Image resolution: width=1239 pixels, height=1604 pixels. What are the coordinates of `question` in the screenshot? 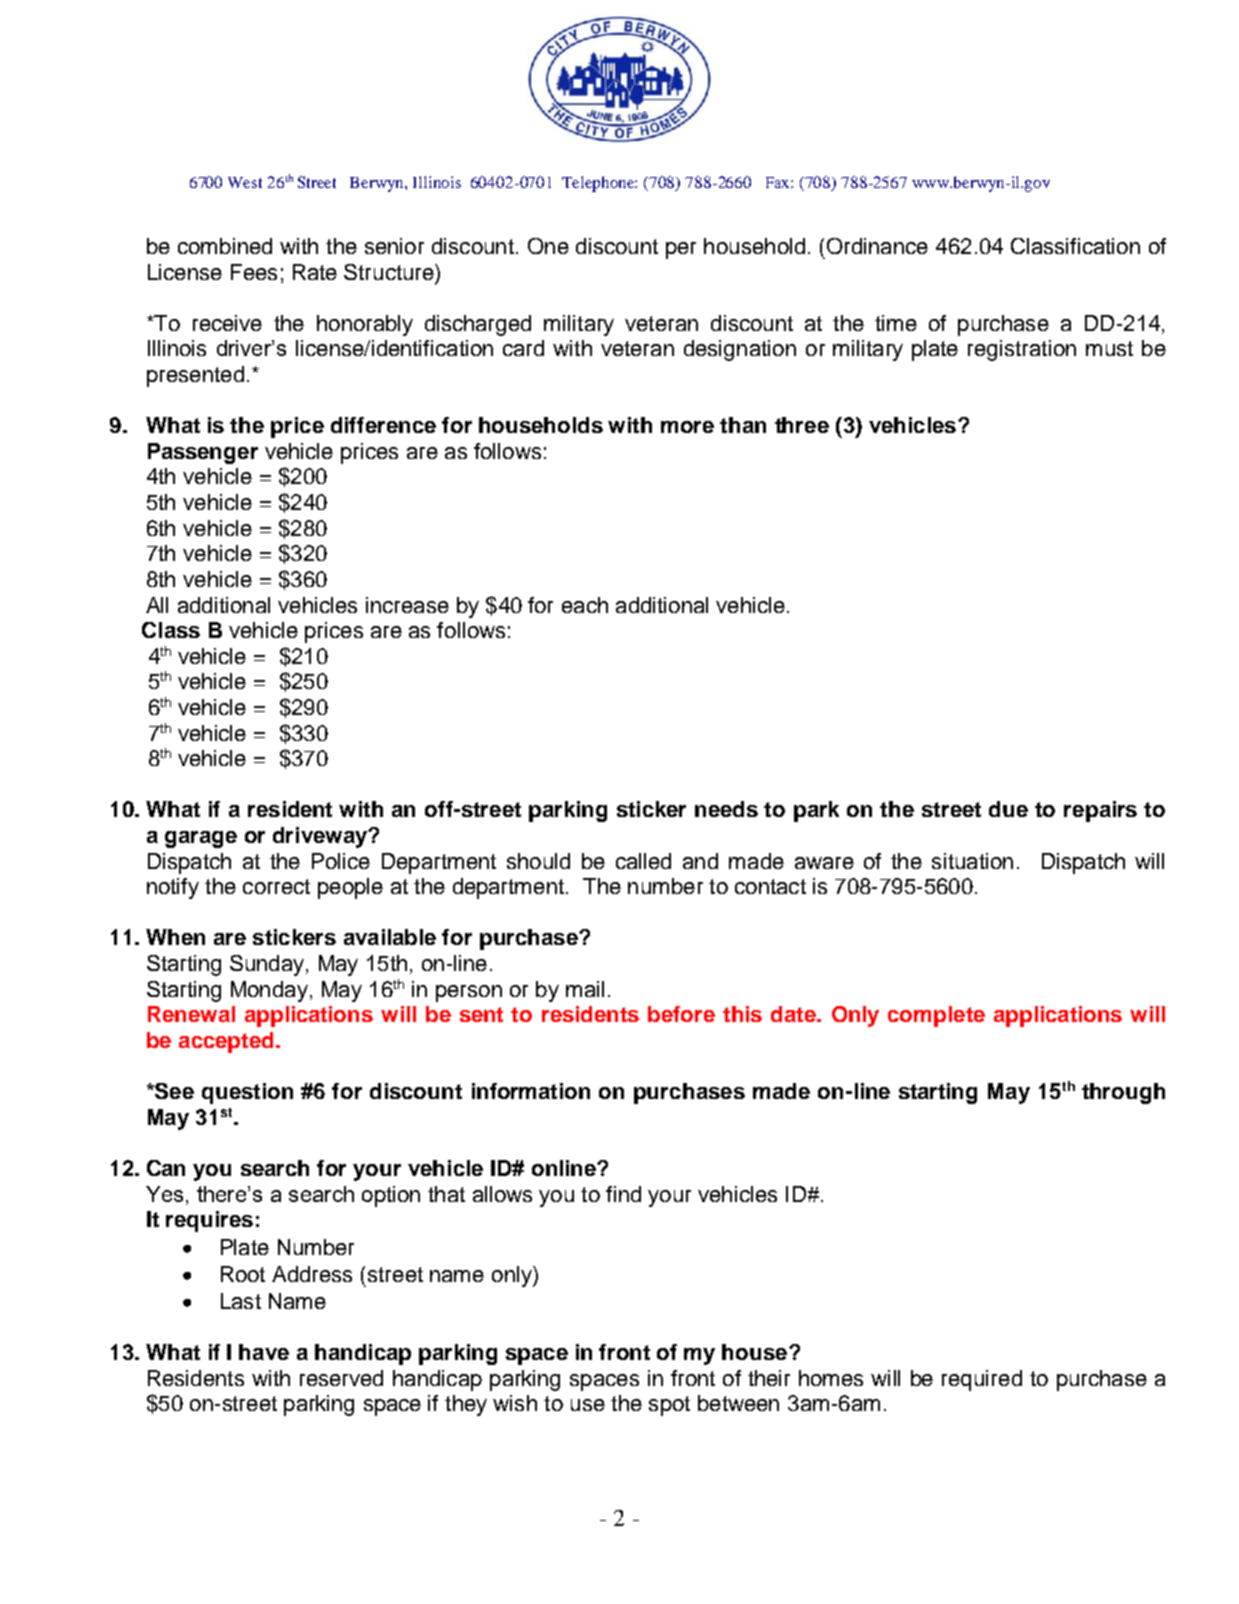 It's located at (247, 1093).
